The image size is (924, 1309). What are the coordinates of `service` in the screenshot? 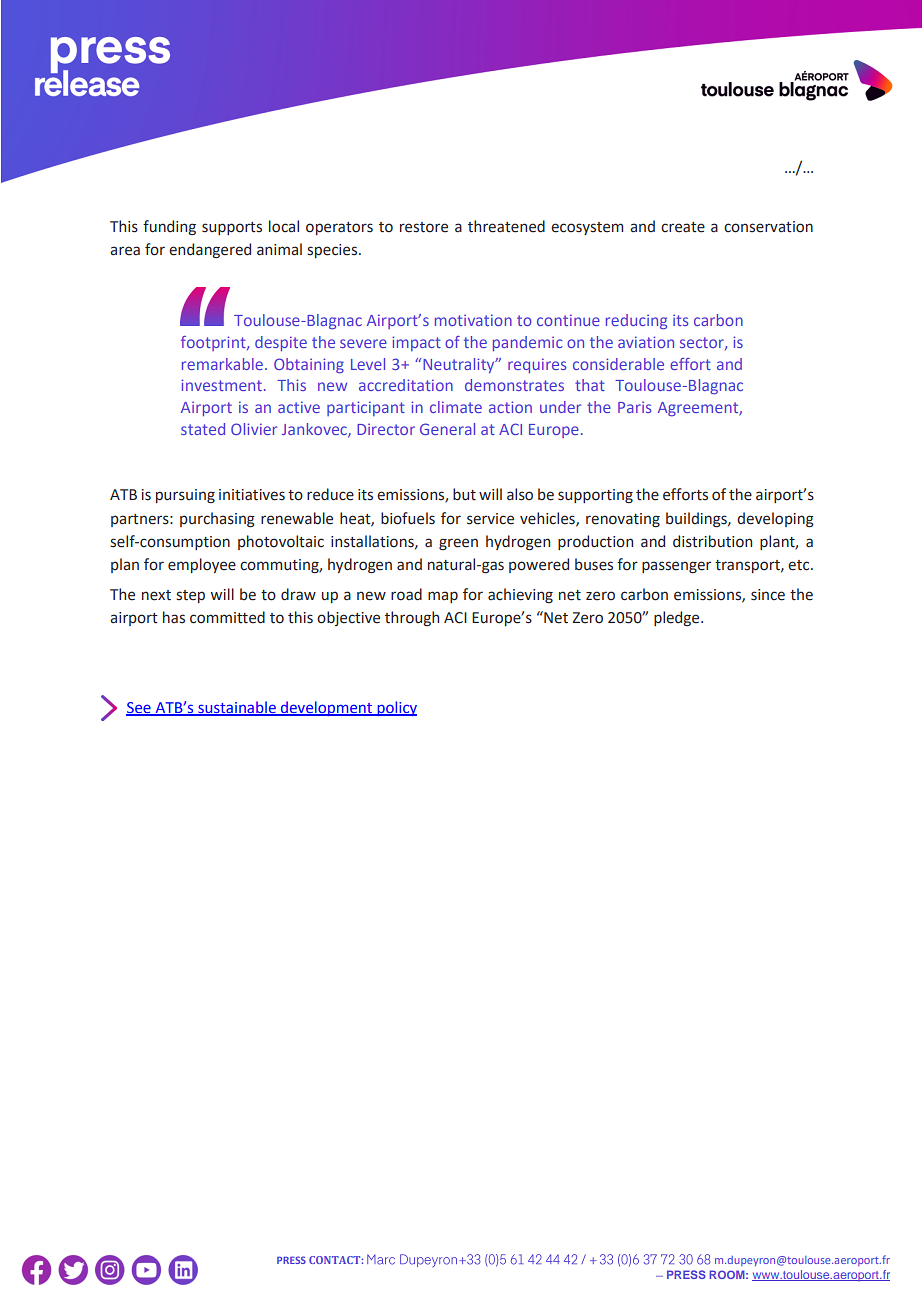 It's located at (490, 519).
